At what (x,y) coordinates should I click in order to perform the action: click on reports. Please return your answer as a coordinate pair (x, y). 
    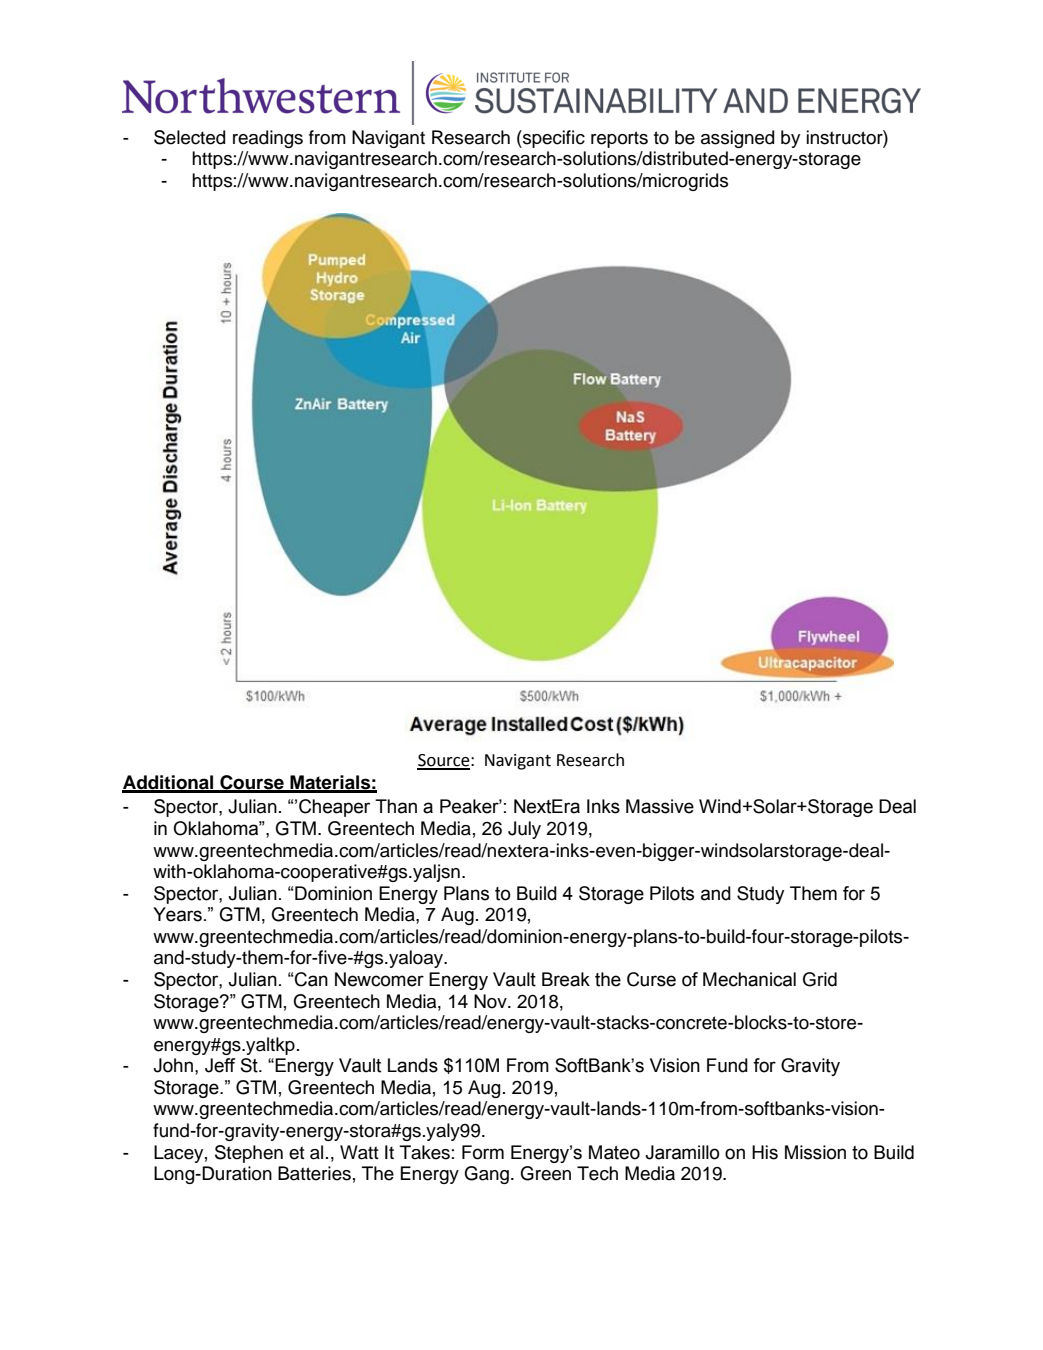
    Looking at the image, I should click on (619, 139).
